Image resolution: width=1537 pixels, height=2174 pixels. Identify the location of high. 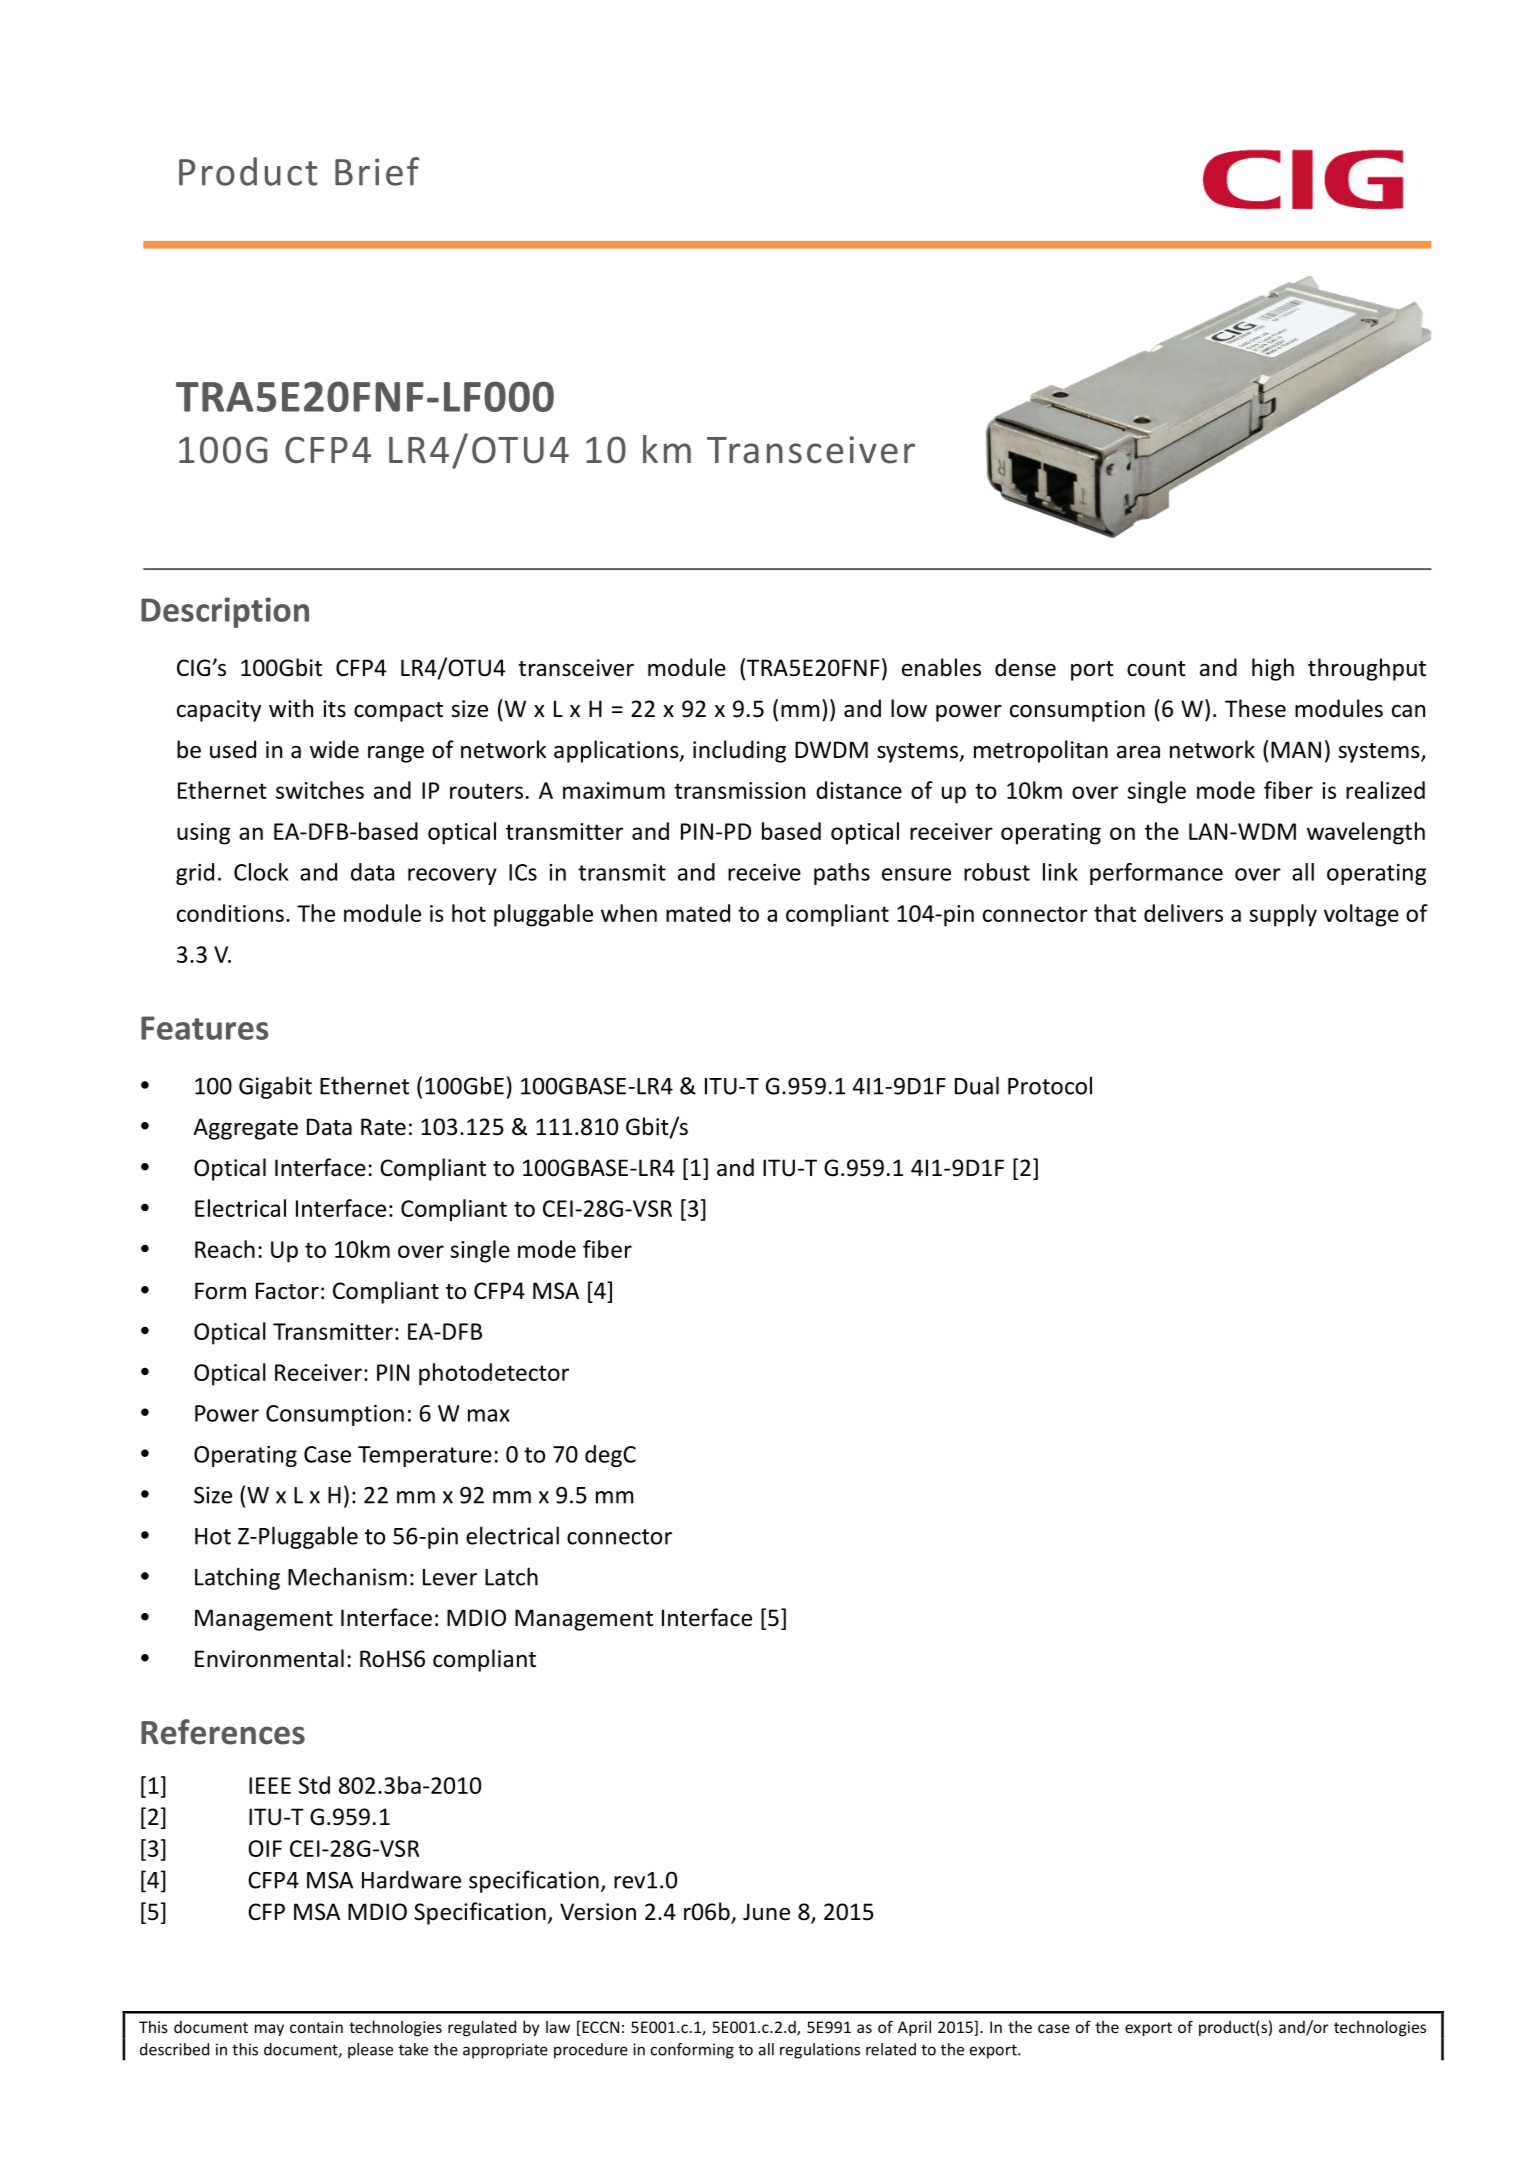
(1273, 669).
